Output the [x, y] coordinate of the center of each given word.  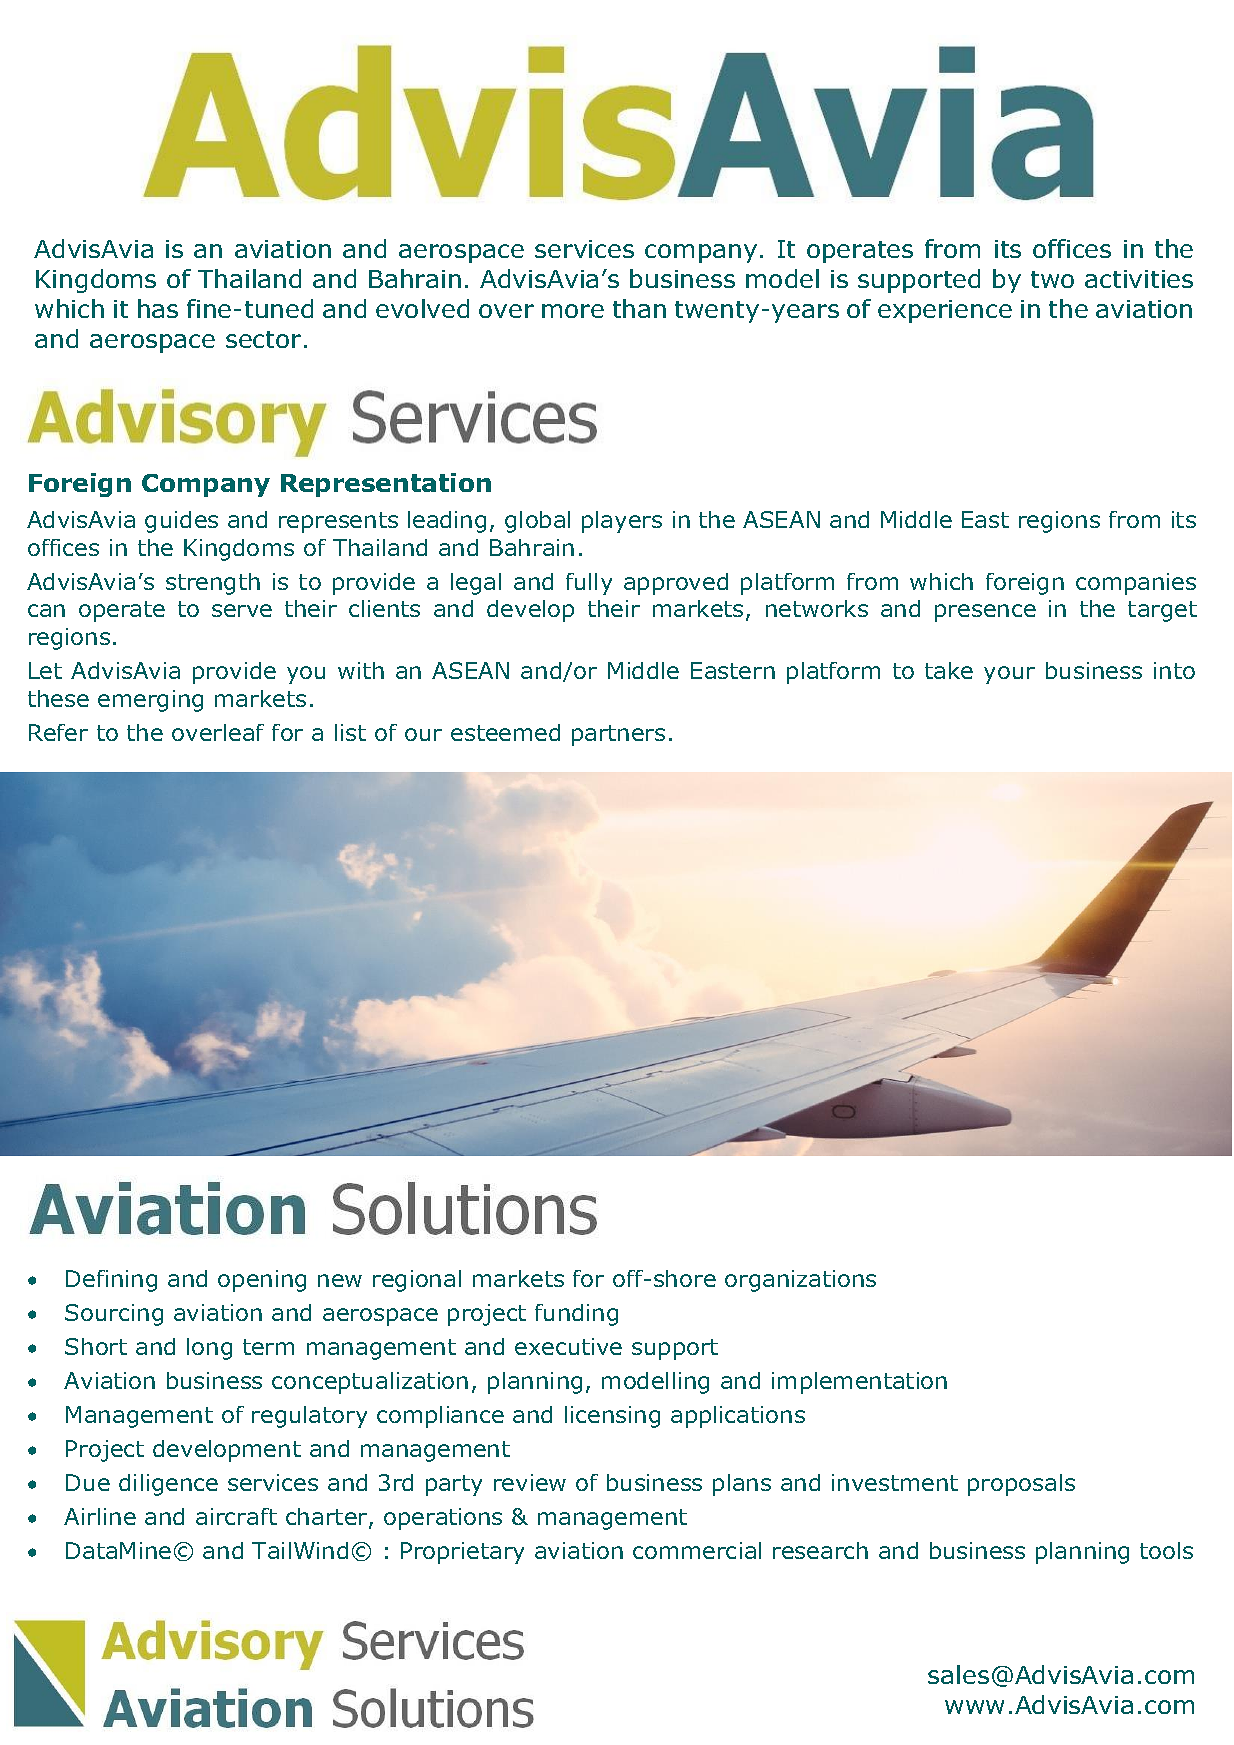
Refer [58, 732]
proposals [1021, 1485]
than [639, 308]
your [1009, 675]
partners [618, 735]
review [530, 1482]
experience [945, 311]
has [158, 308]
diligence [168, 1485]
